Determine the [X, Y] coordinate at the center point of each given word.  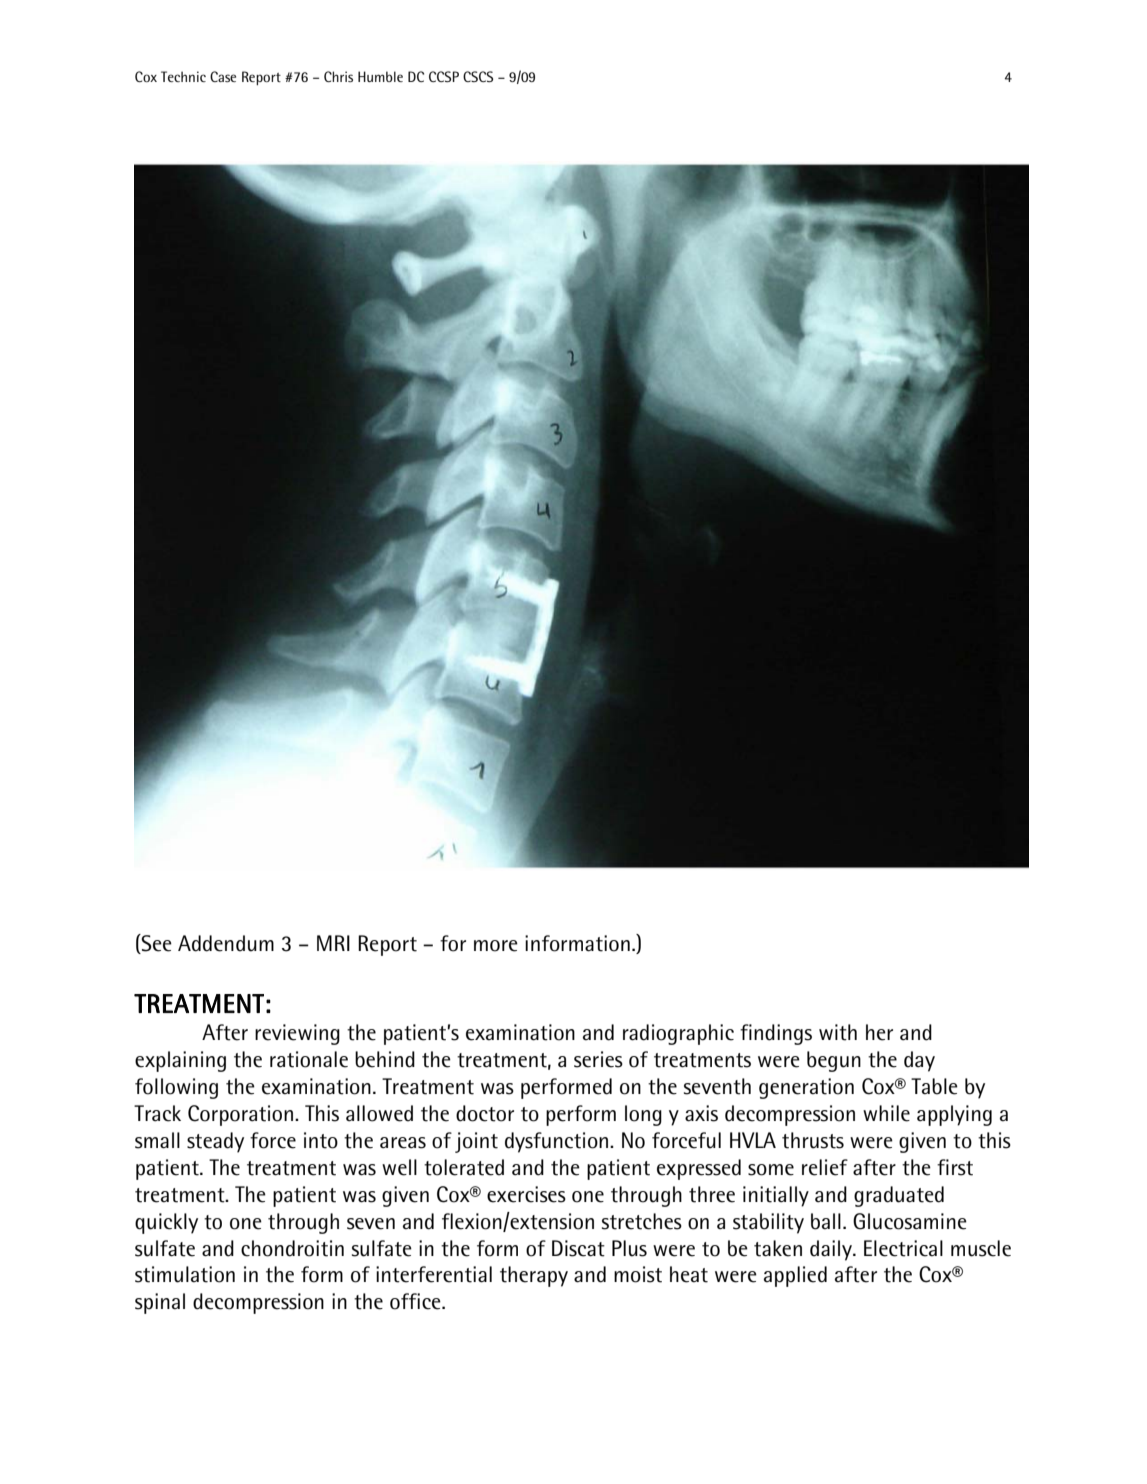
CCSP [444, 76]
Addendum [226, 943]
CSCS [478, 76]
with [838, 1032]
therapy [534, 1276]
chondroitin [292, 1248]
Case [223, 76]
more [496, 946]
